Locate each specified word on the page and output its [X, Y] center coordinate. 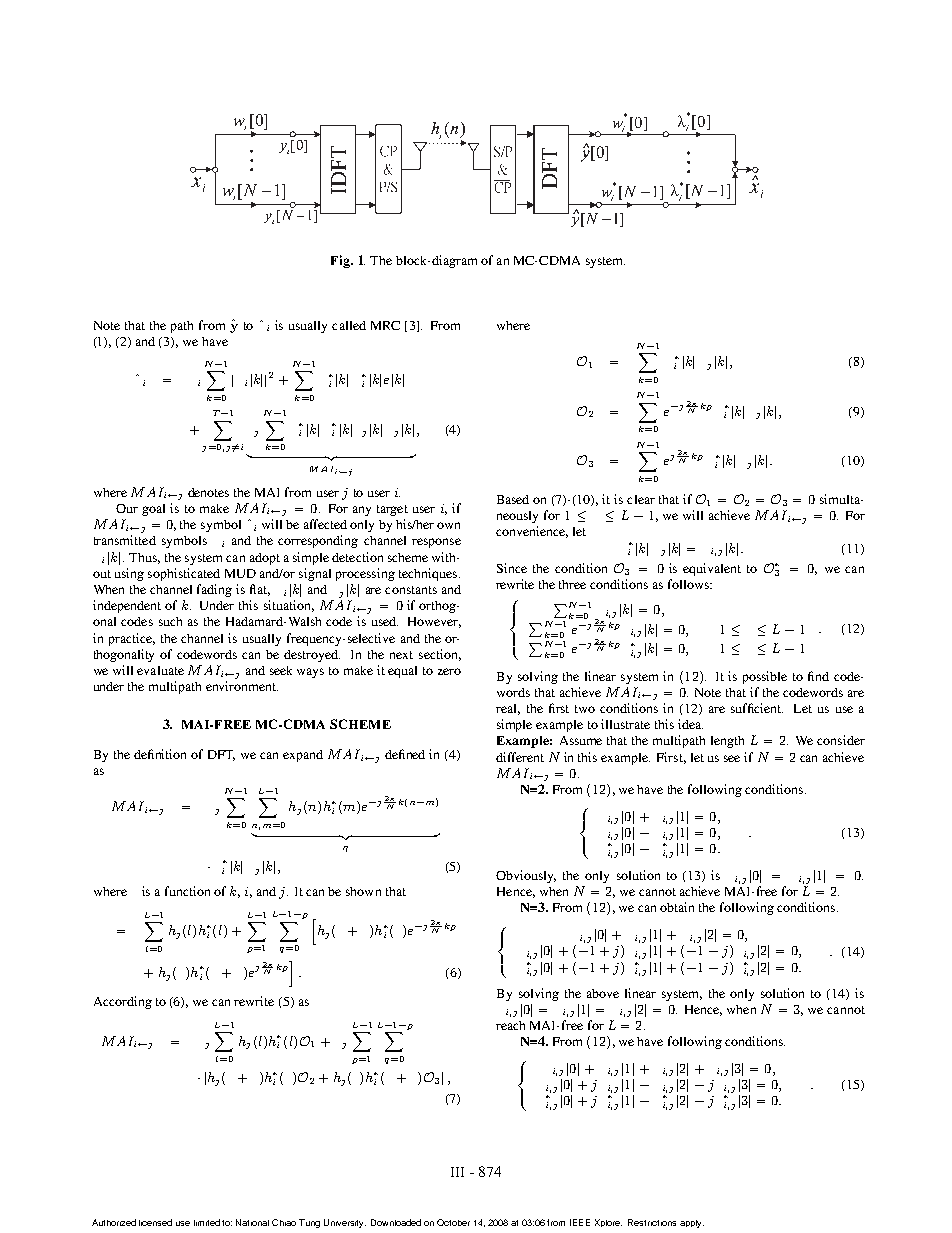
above [603, 993]
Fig [341, 261]
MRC [385, 325]
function [187, 891]
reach [510, 1025]
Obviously [526, 876]
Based [513, 499]
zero [449, 671]
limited [207, 1222]
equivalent [712, 569]
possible [765, 677]
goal [153, 510]
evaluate [160, 670]
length [727, 742]
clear [641, 499]
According [123, 1002]
